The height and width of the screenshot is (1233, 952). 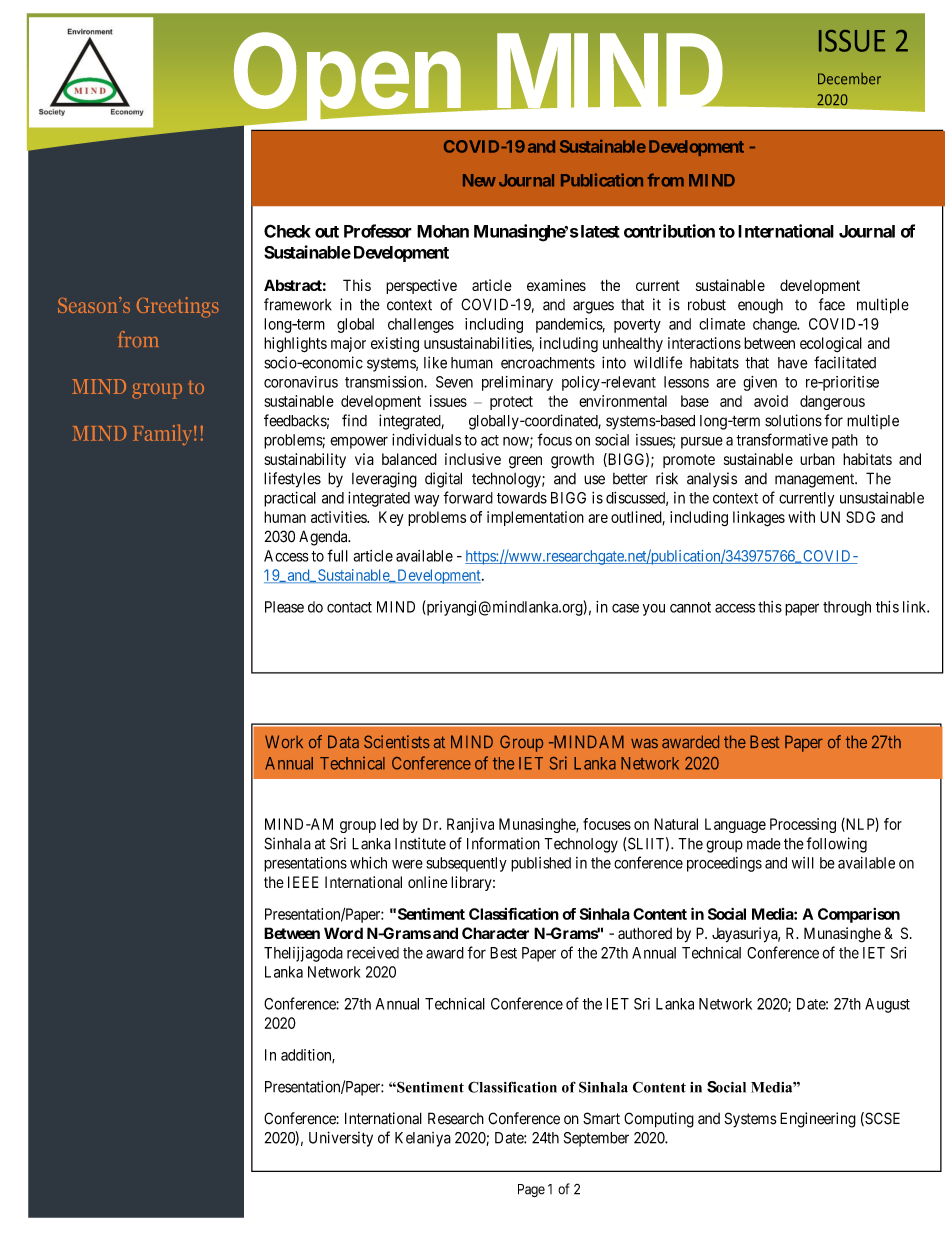 What do you see at coordinates (341, 1139) in the screenshot?
I see `University` at bounding box center [341, 1139].
